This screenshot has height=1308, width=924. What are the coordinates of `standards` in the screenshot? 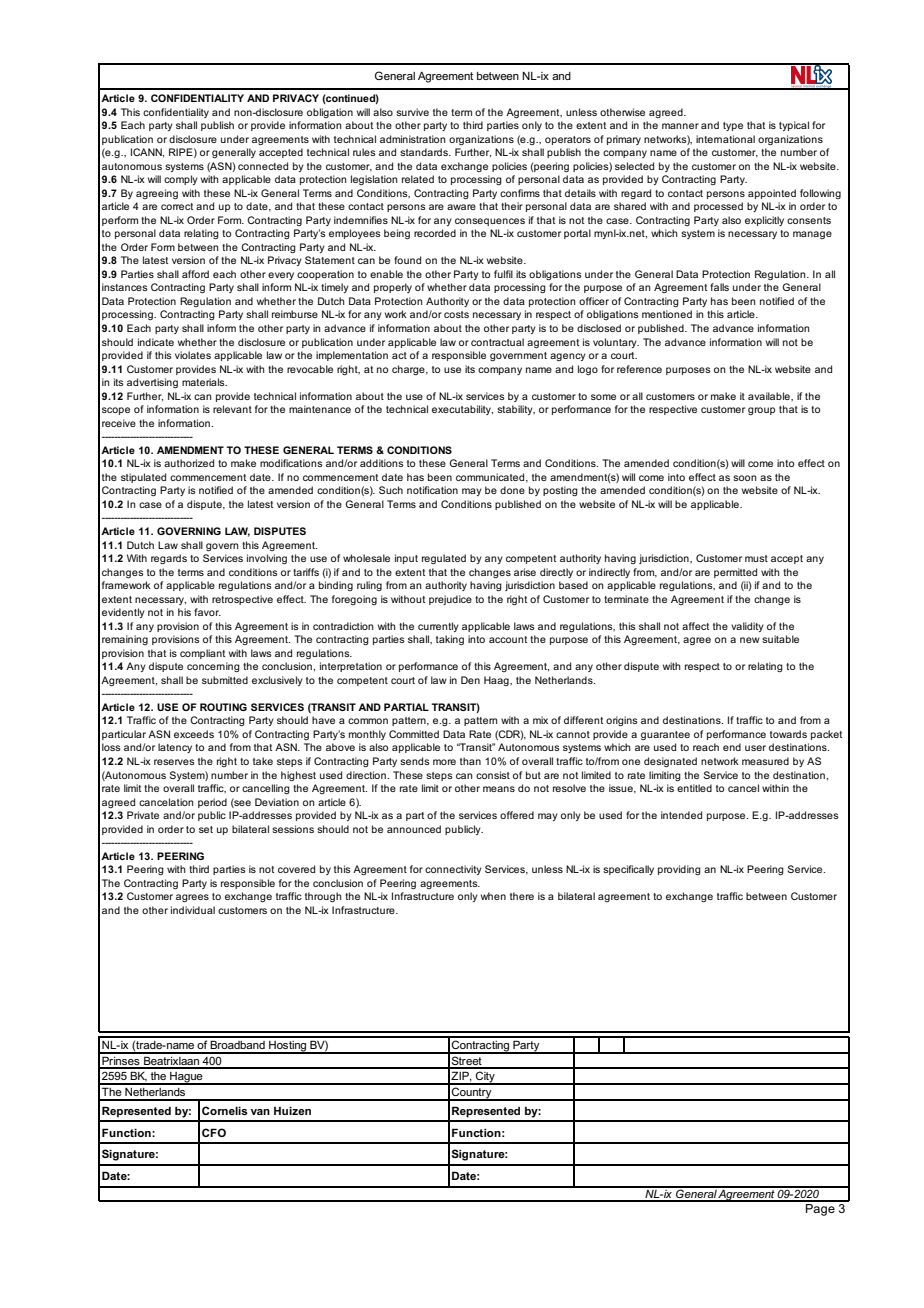 It's located at (425, 152).
